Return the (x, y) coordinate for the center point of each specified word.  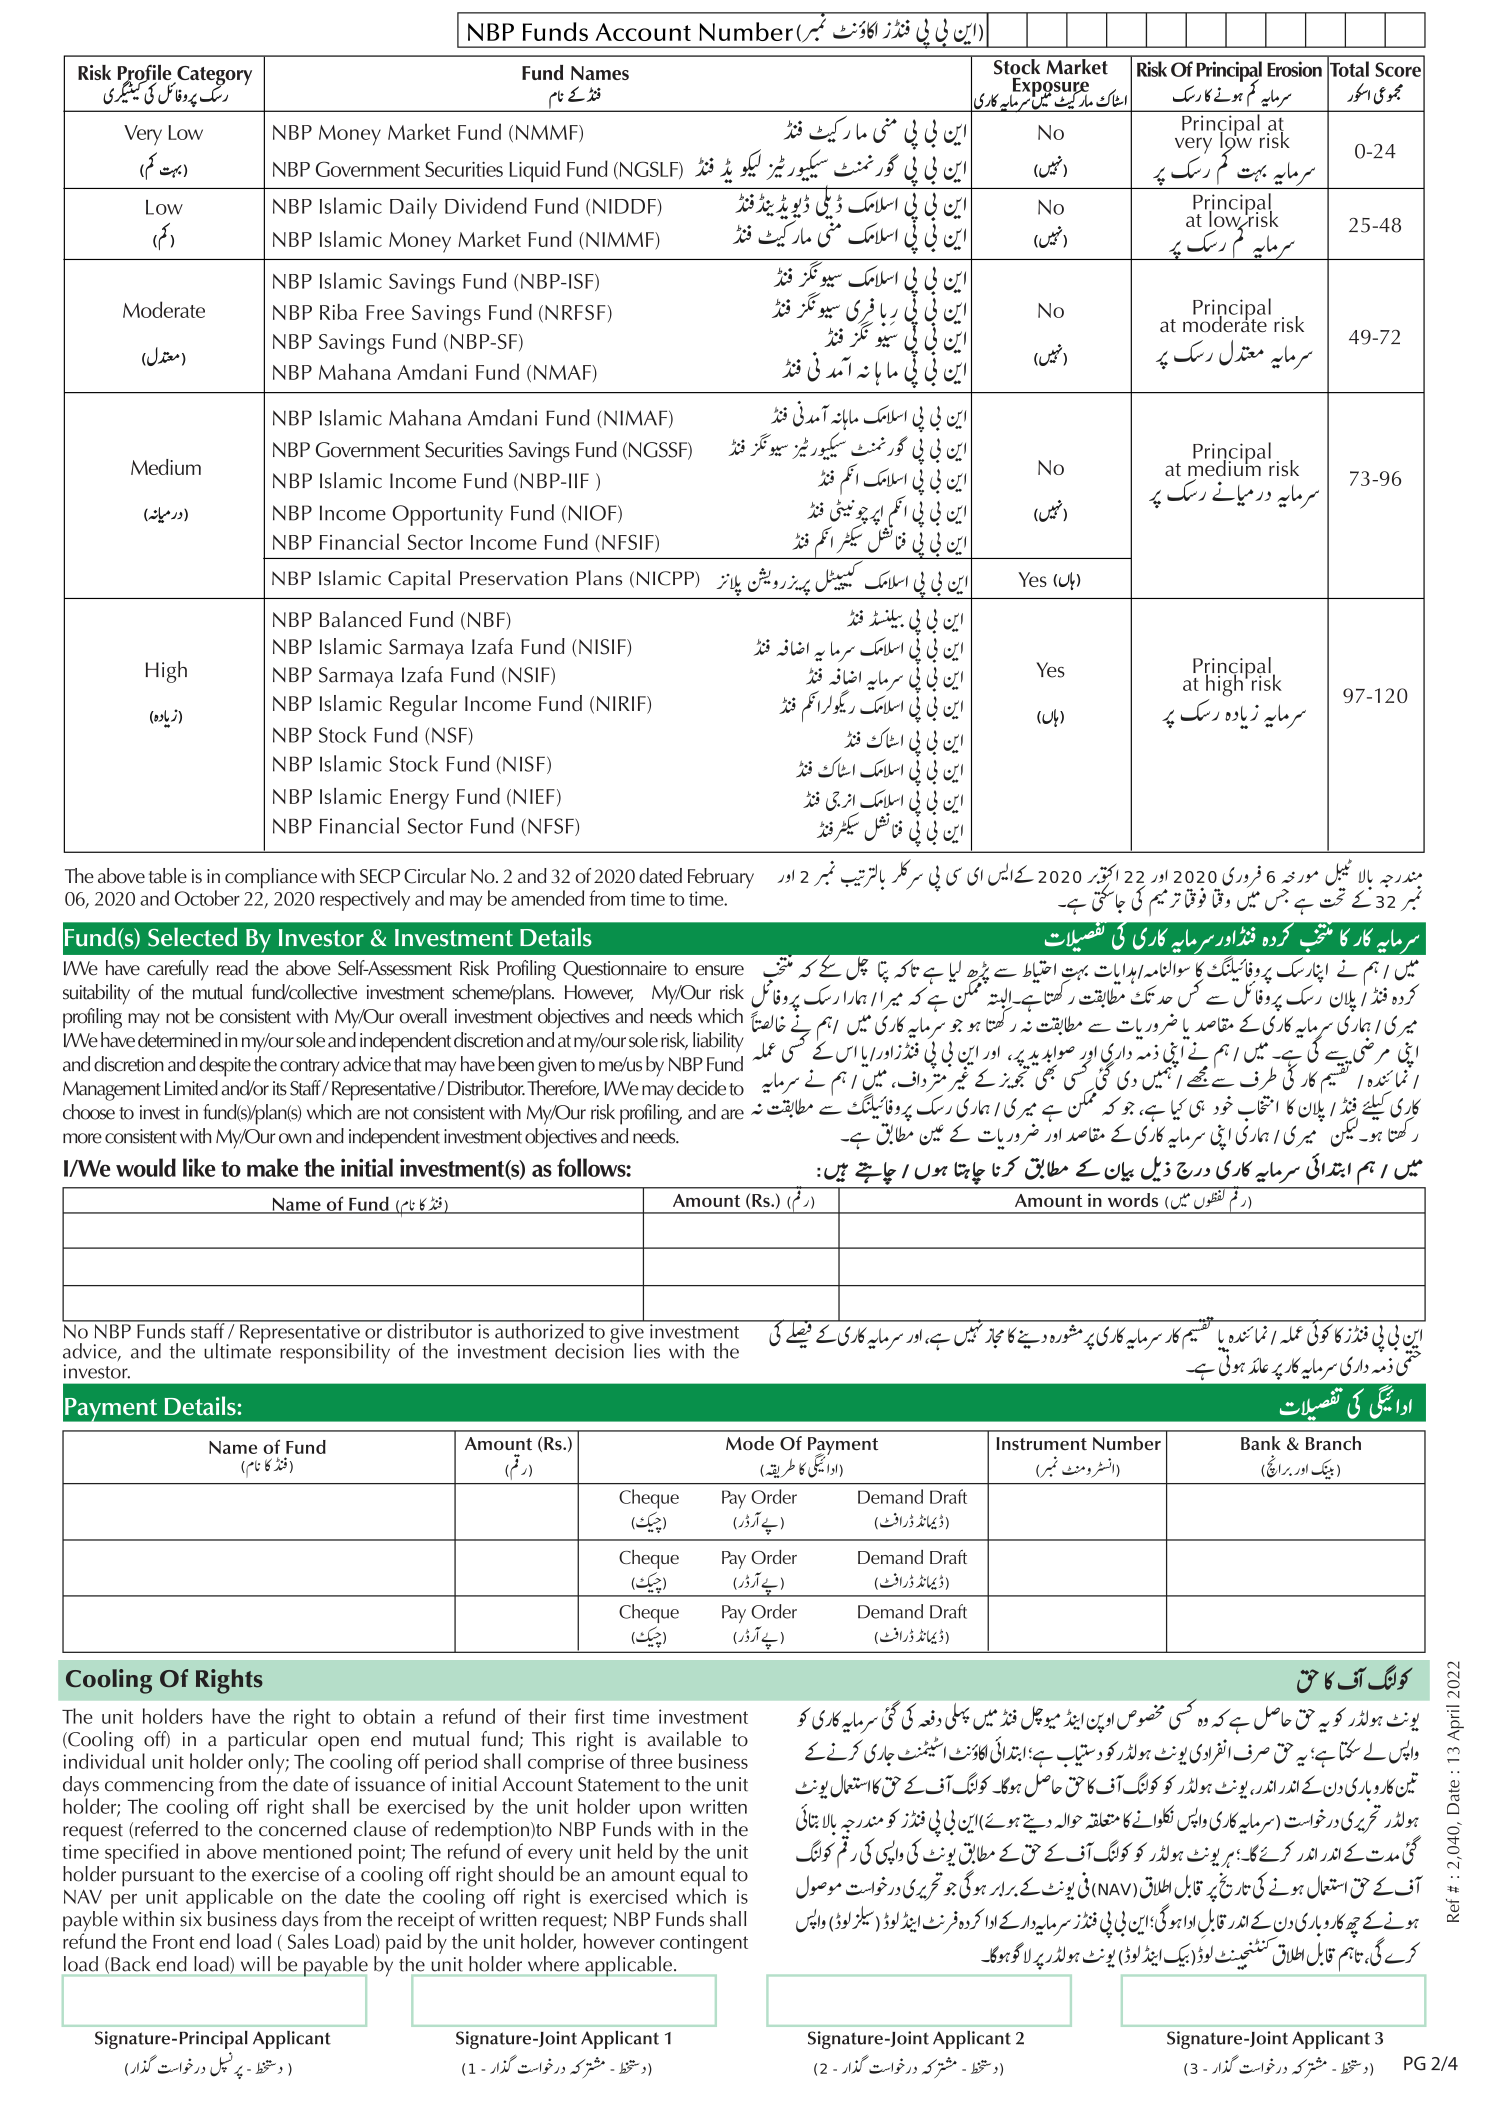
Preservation (514, 578)
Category (213, 77)
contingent (704, 1944)
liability (718, 1042)
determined (179, 1040)
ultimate (237, 1350)
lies (647, 1351)
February (721, 878)
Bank (1261, 1443)
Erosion (1294, 69)
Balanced (360, 619)
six (191, 1919)
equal (702, 1877)
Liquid (534, 171)
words (1133, 1200)
